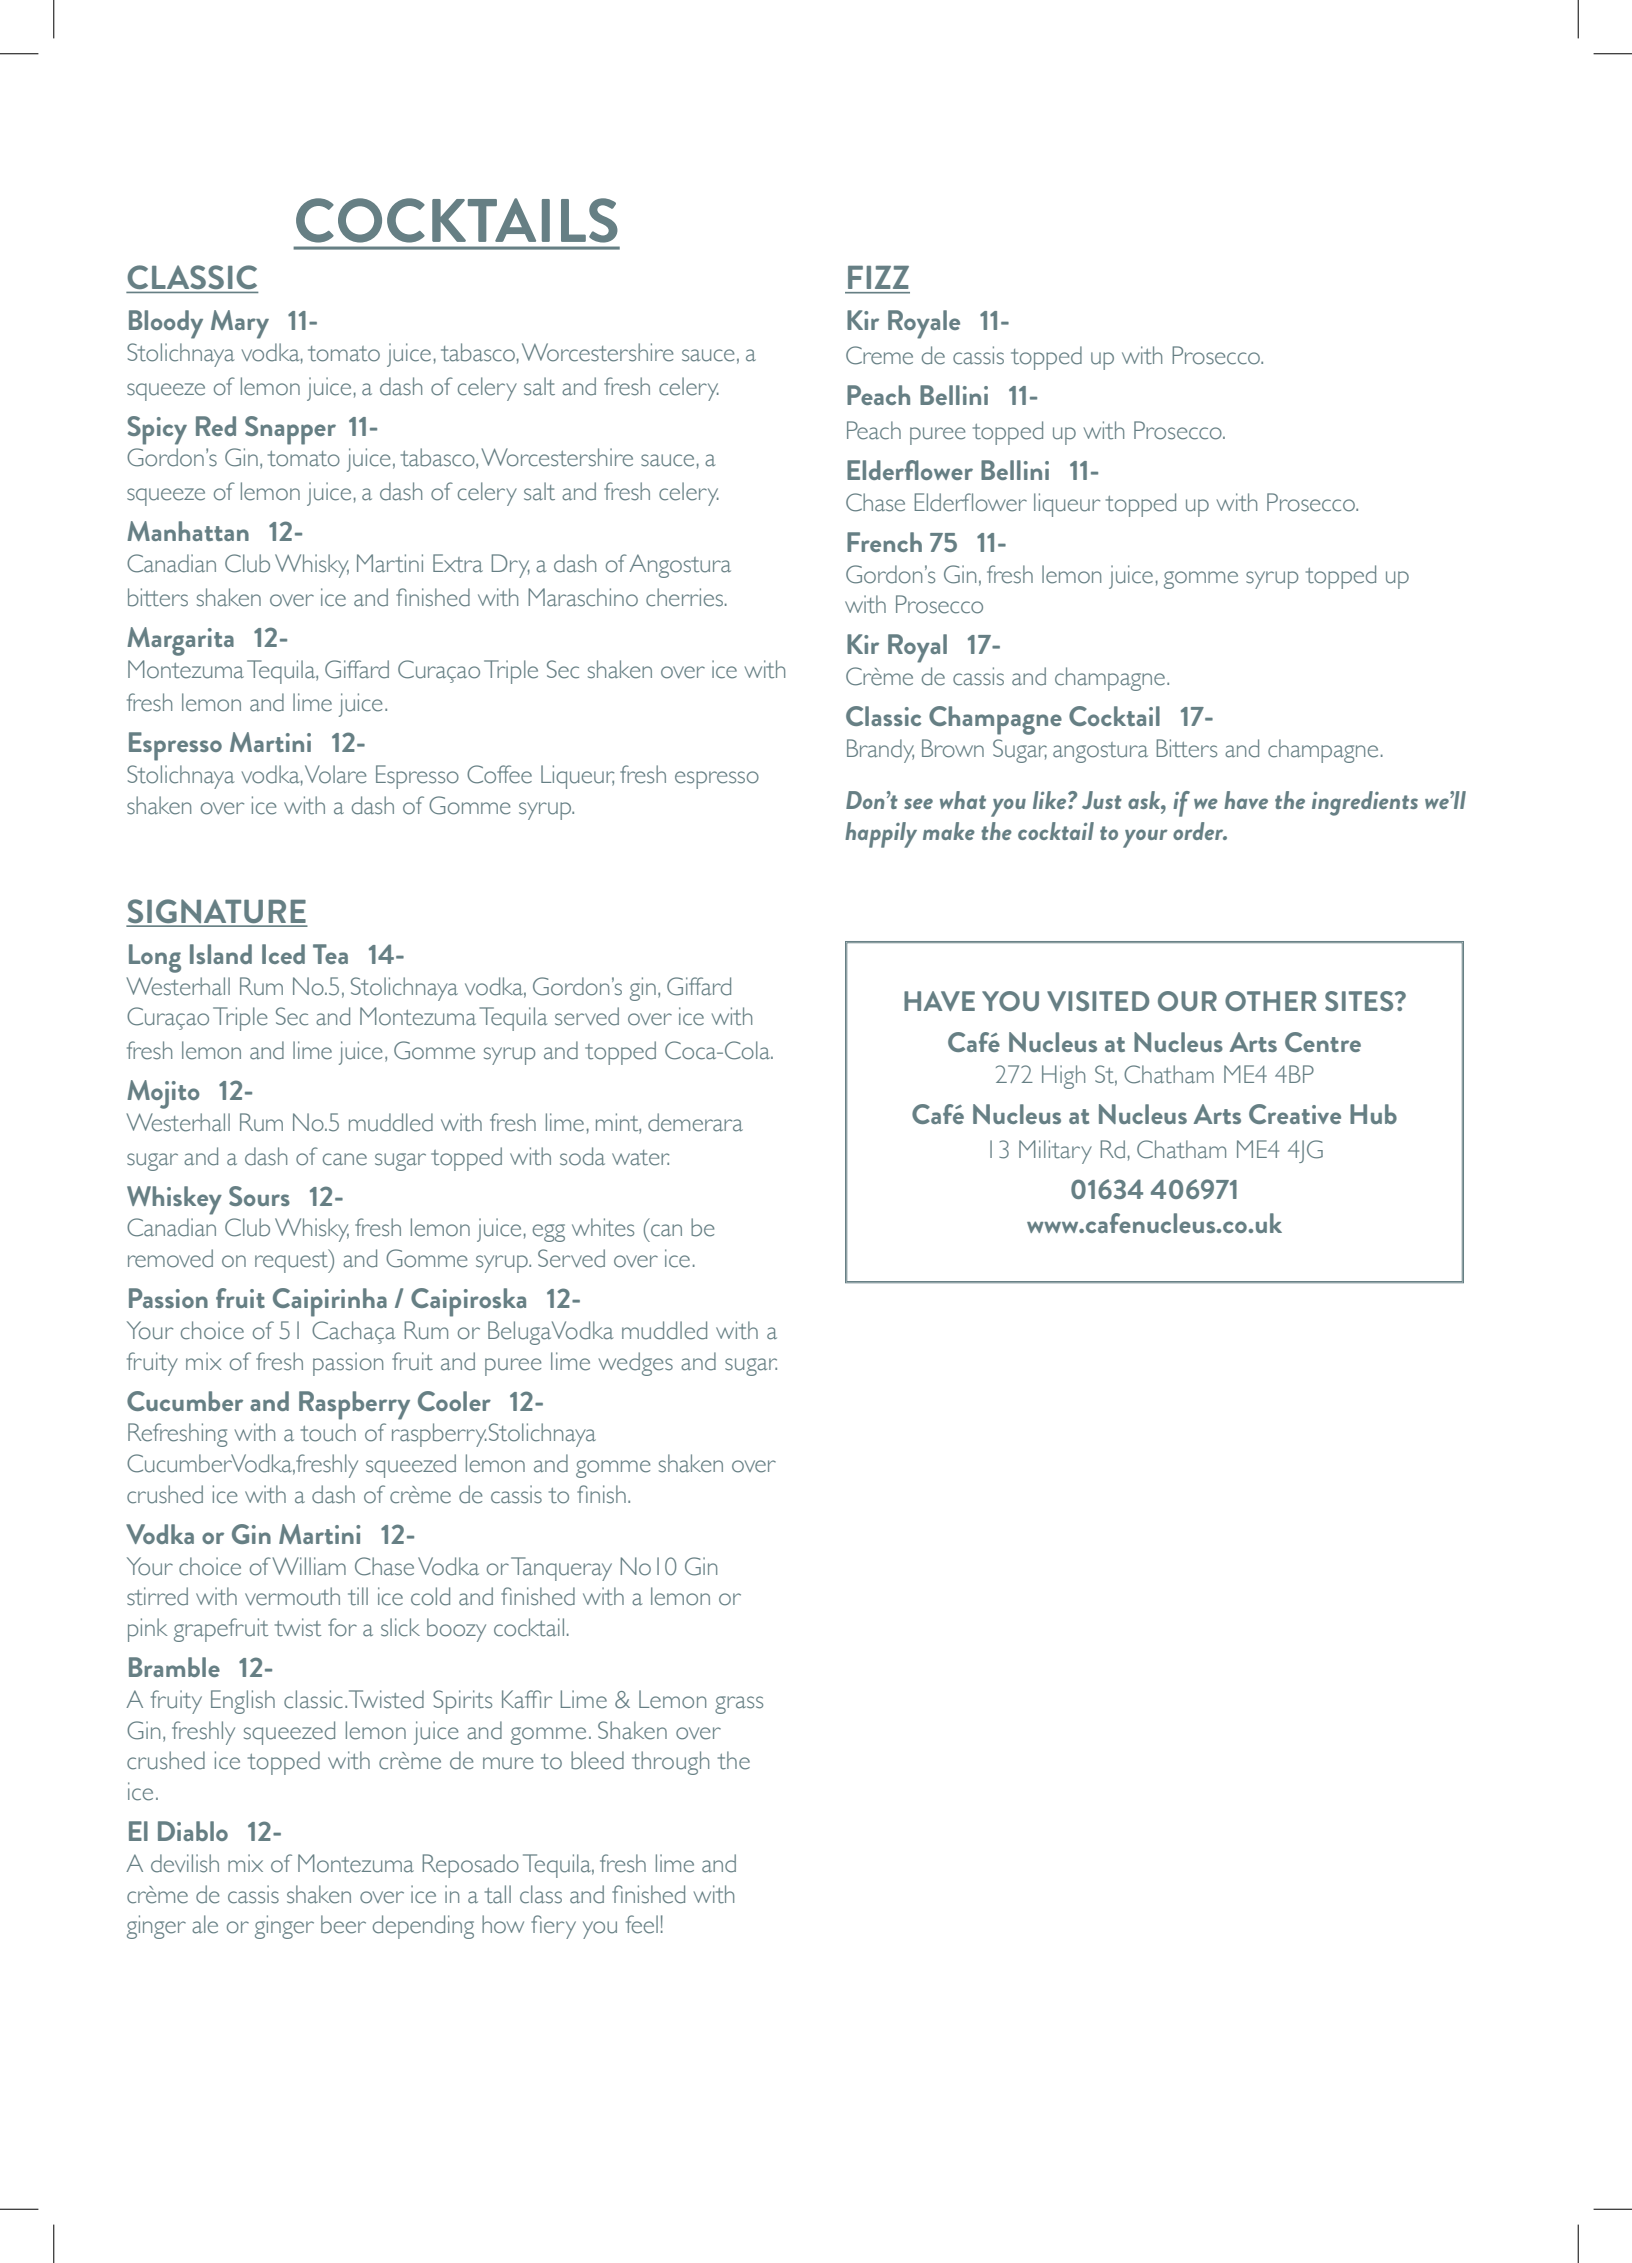 This screenshot has width=1632, height=2263. Describe the element at coordinates (216, 912) in the screenshot. I see `SIGNATURE` at that location.
